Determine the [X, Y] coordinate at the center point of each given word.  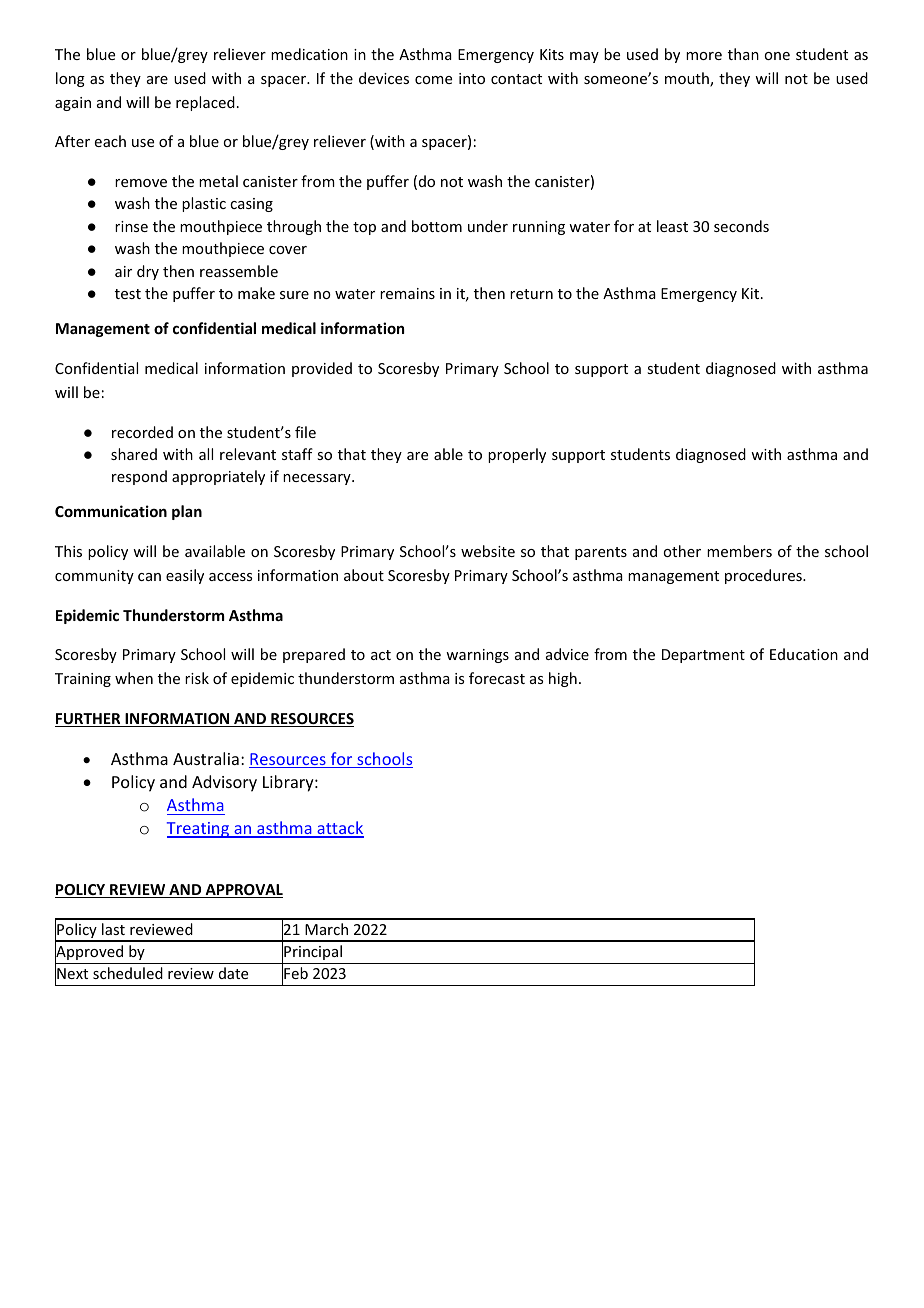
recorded [142, 432]
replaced [205, 103]
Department [703, 656]
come [433, 80]
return [531, 294]
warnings [477, 656]
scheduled [128, 973]
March [326, 929]
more [704, 56]
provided [322, 369]
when [134, 678]
